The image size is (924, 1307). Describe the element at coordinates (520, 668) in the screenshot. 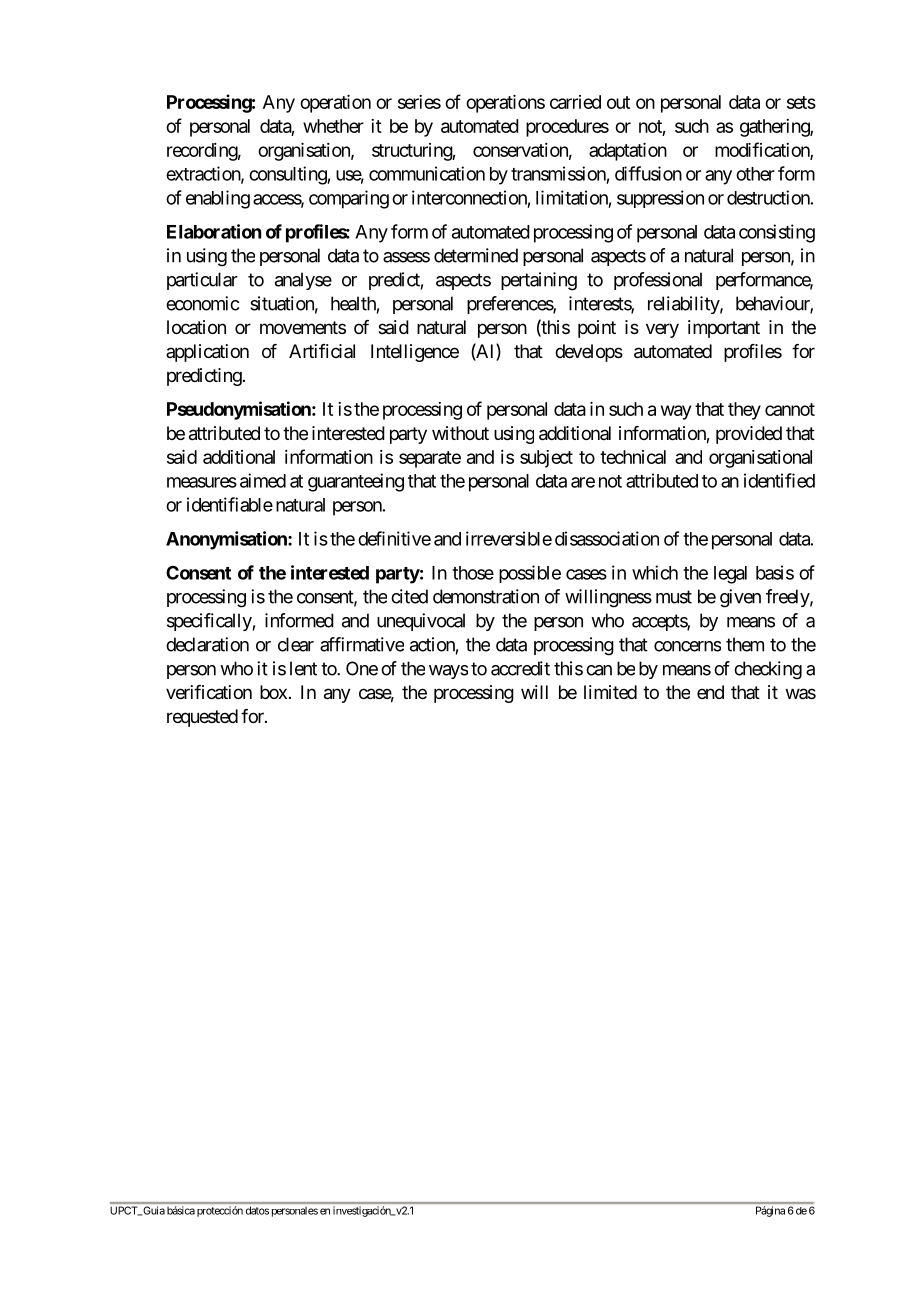

I see `accredit` at that location.
